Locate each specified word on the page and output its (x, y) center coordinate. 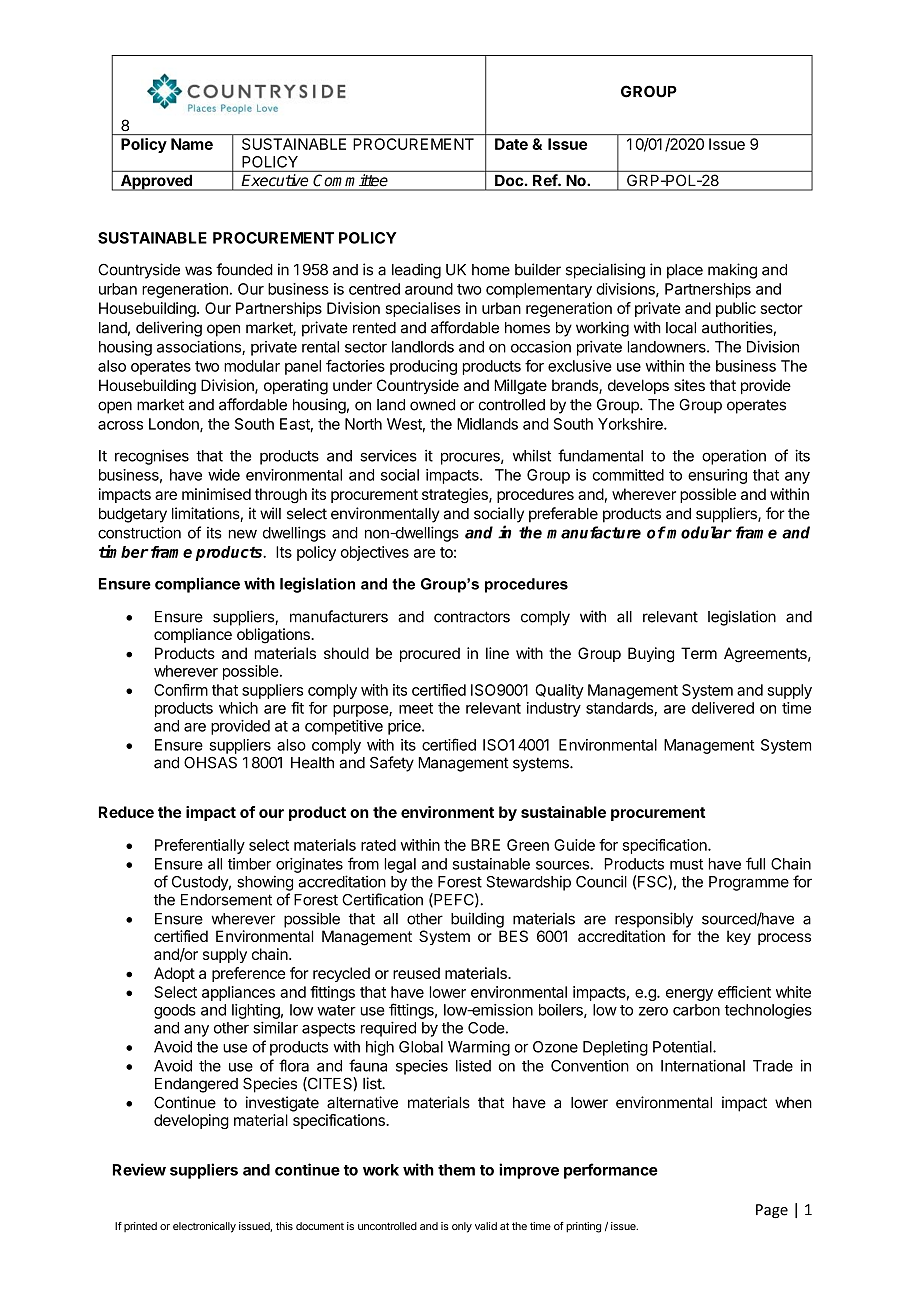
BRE (485, 845)
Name (192, 144)
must (686, 864)
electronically (204, 1227)
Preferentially (200, 846)
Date (511, 144)
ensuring (717, 476)
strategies (456, 496)
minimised (216, 494)
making (732, 271)
